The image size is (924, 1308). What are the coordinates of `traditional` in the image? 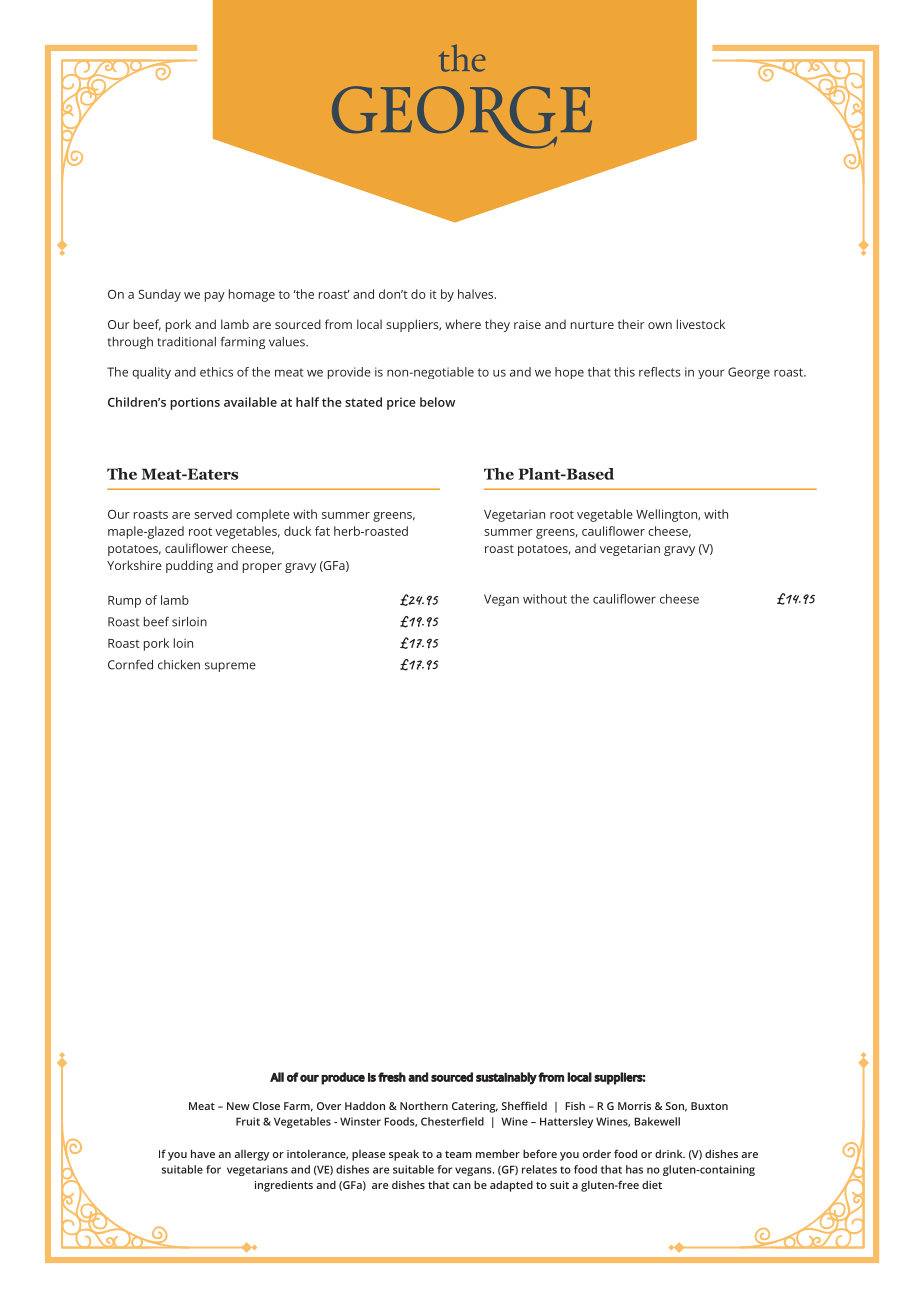 It's located at (186, 342).
